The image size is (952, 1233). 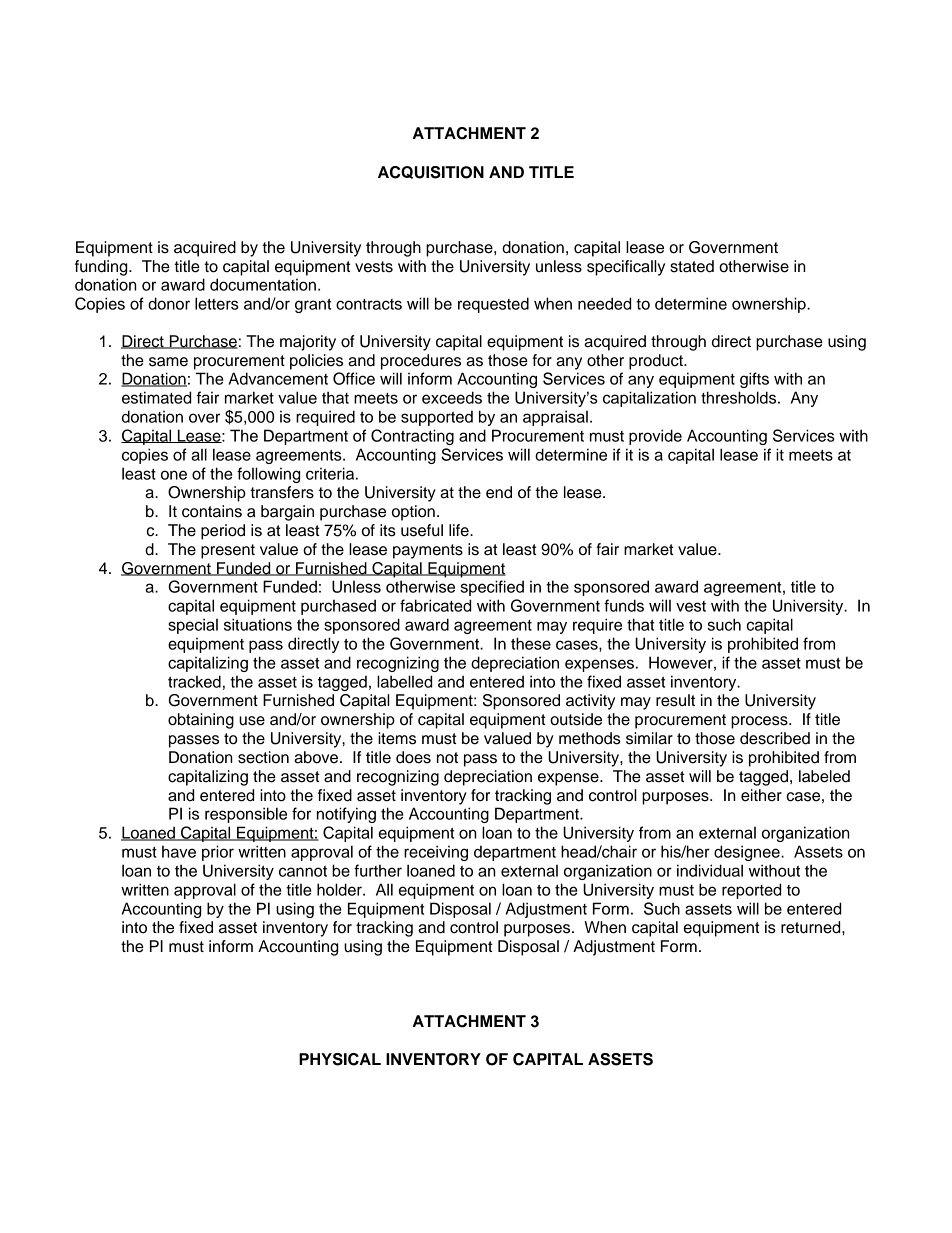 I want to click on special, so click(x=193, y=626).
